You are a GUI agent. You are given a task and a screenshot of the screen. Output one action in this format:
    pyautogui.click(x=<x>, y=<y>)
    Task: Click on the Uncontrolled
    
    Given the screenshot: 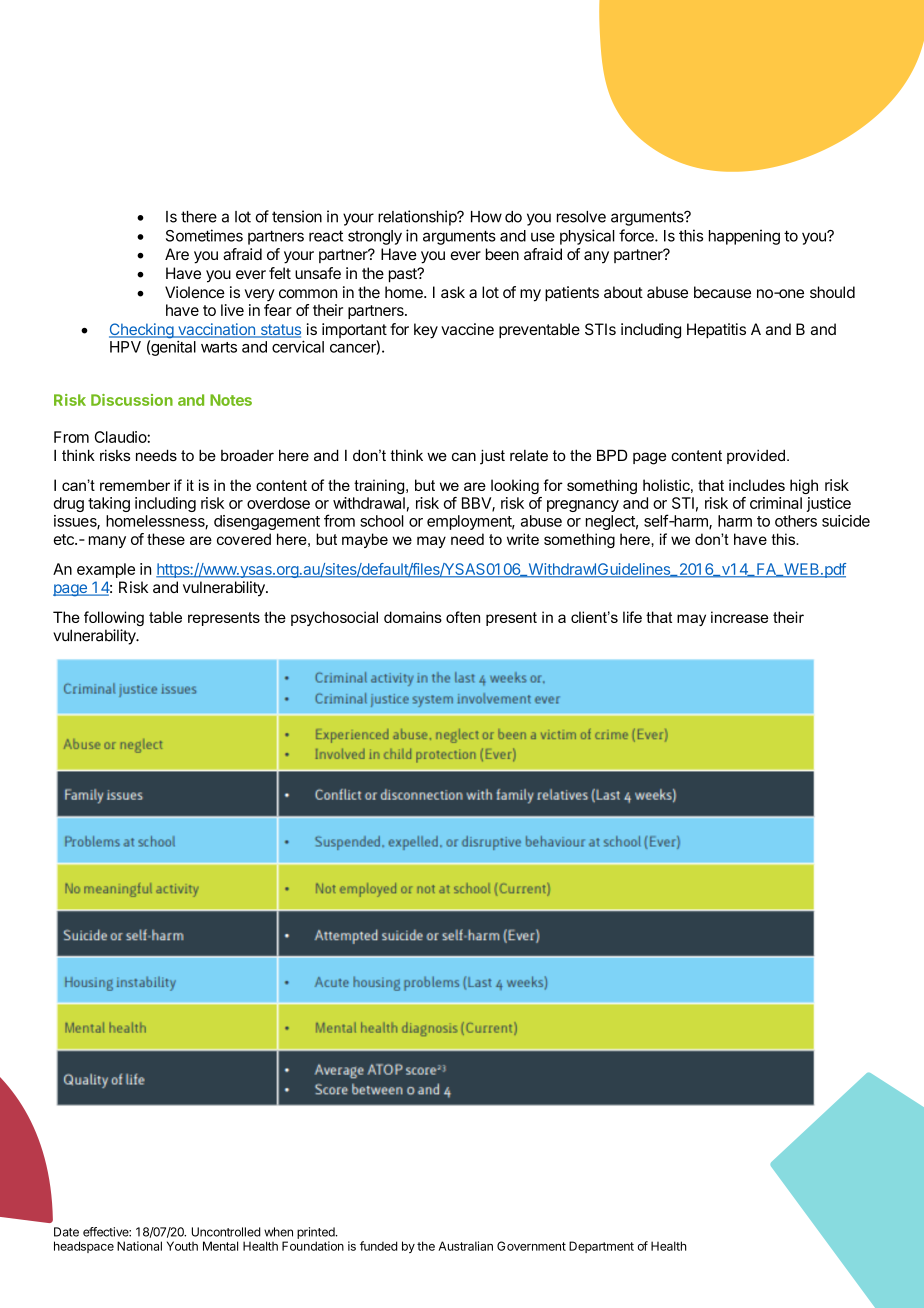 What is the action you would take?
    pyautogui.click(x=226, y=1232)
